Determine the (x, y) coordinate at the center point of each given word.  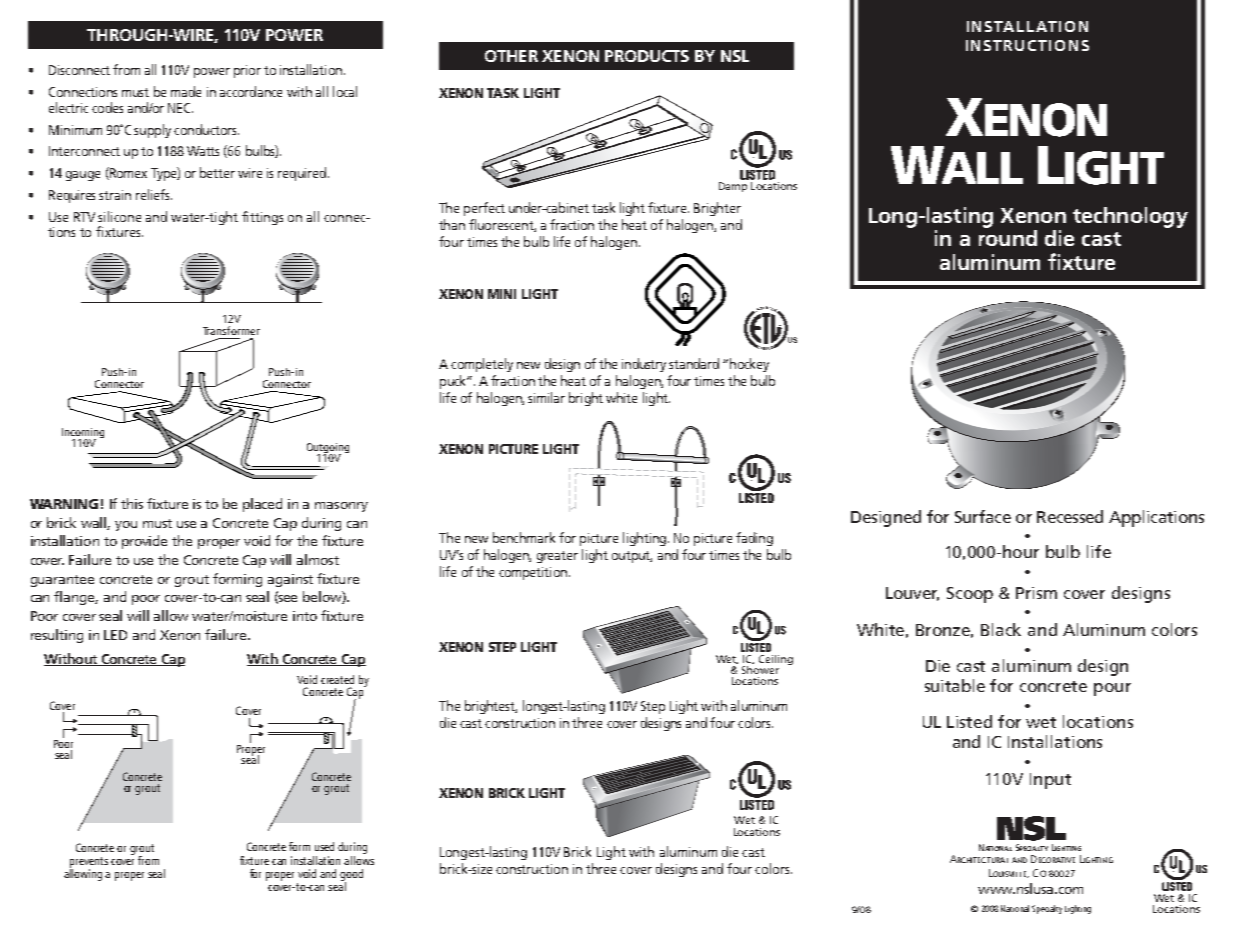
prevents (89, 863)
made (186, 91)
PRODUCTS (647, 56)
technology (1130, 217)
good (351, 876)
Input (1050, 781)
